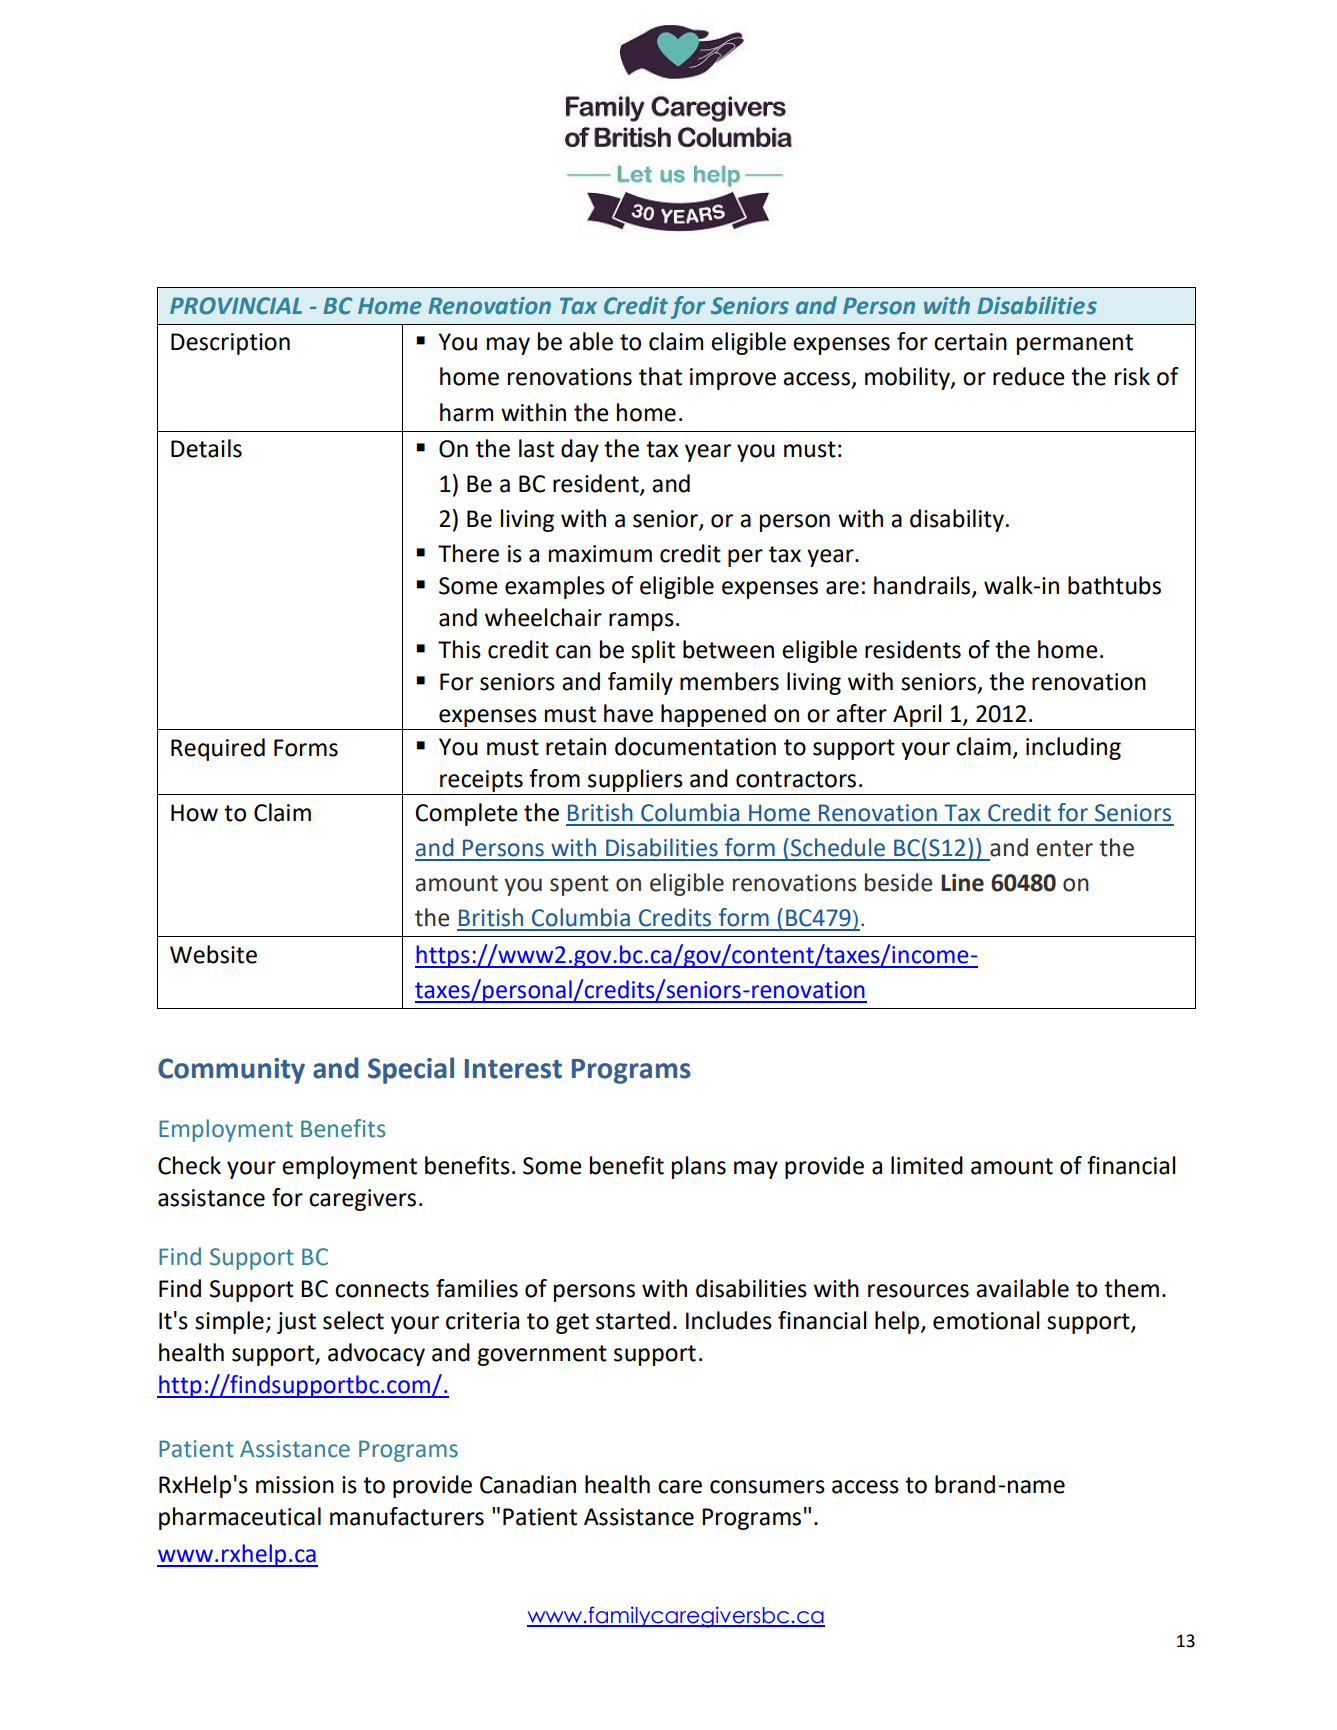 The width and height of the screenshot is (1337, 1730). I want to click on Special, so click(411, 1070).
